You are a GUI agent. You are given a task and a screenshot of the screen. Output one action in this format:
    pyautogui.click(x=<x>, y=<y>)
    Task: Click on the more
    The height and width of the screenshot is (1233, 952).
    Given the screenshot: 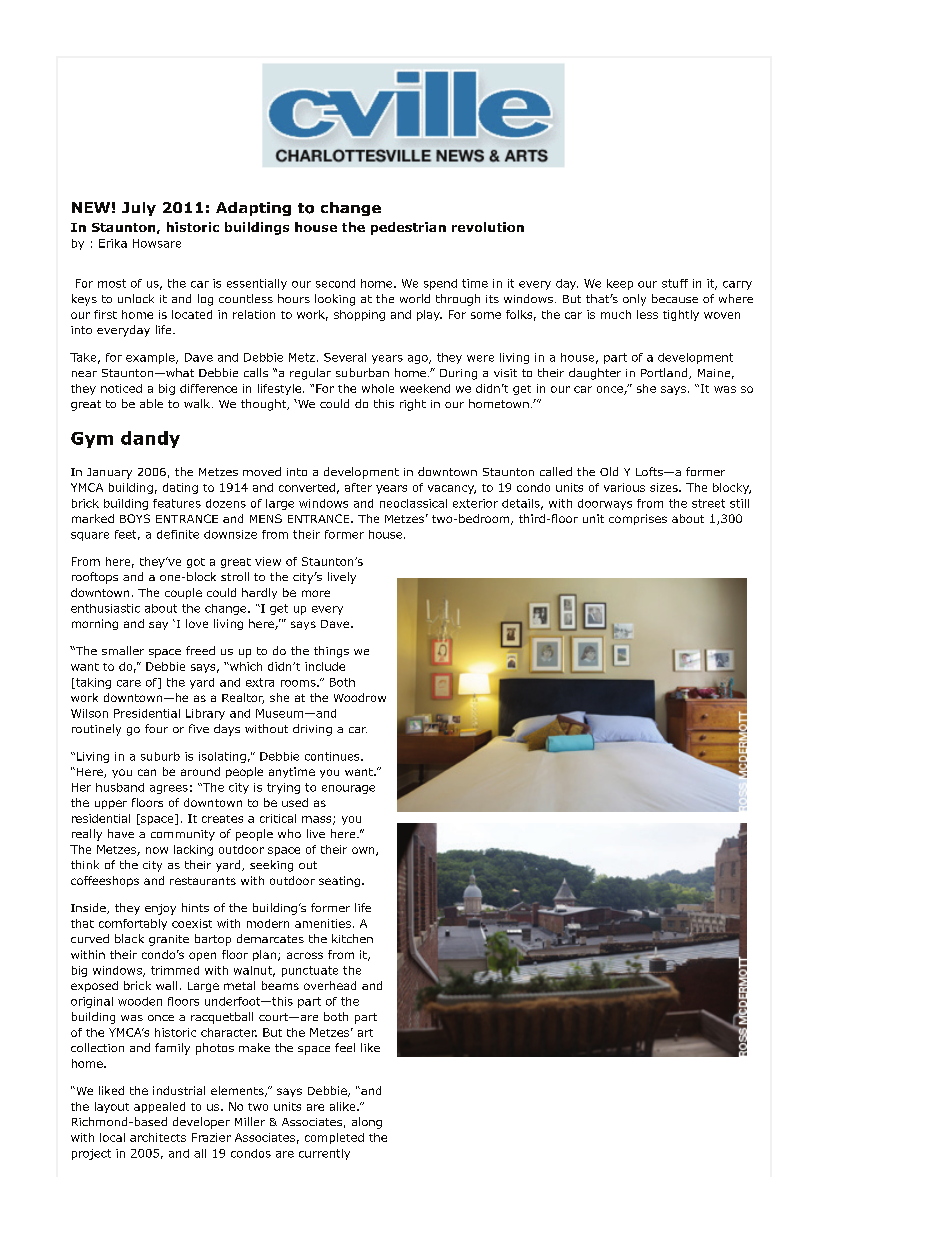 What is the action you would take?
    pyautogui.click(x=316, y=593)
